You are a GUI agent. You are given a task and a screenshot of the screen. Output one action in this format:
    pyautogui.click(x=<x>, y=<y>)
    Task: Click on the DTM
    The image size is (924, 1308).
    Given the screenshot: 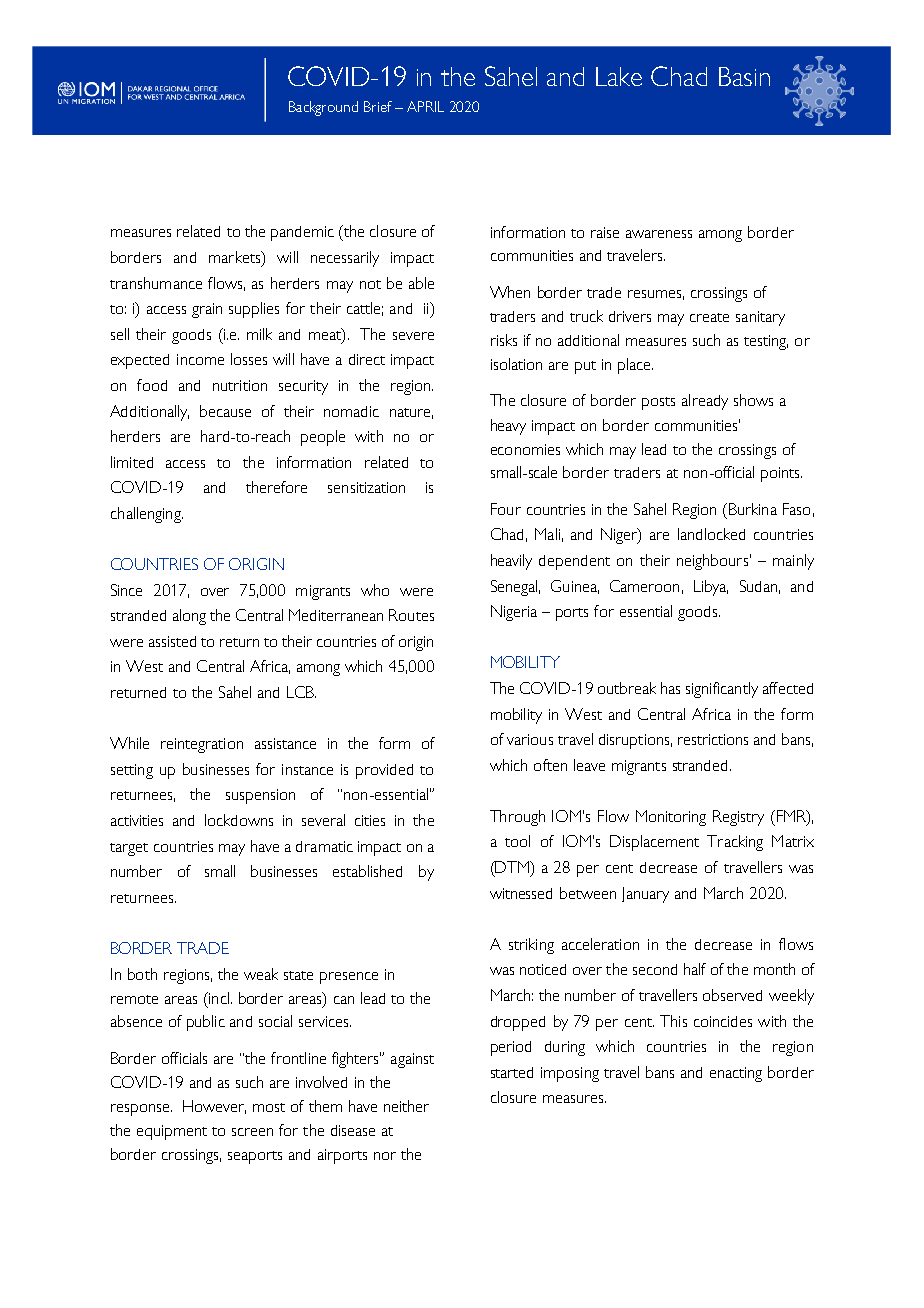 What is the action you would take?
    pyautogui.click(x=513, y=867)
